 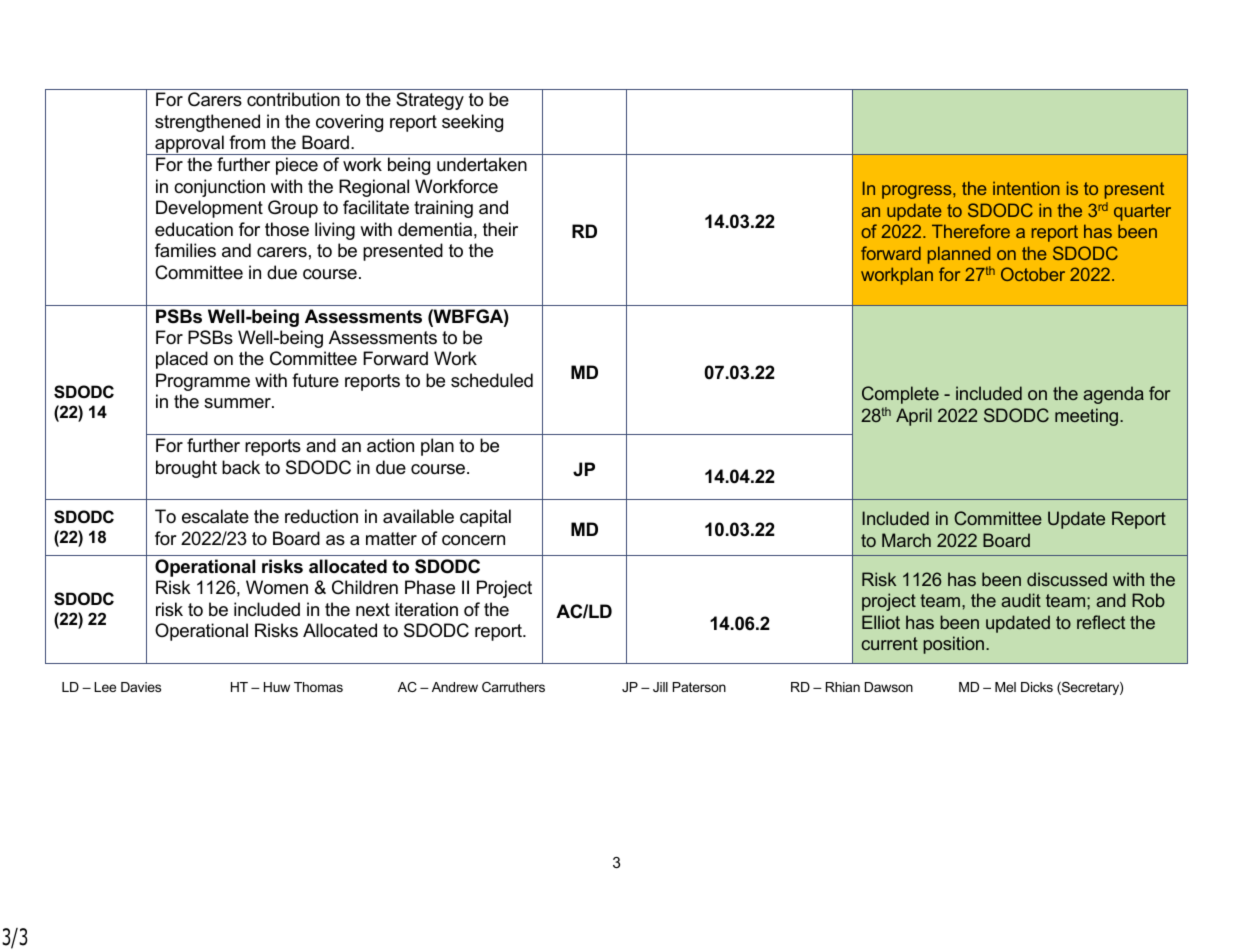 I want to click on intention, so click(x=1026, y=188).
